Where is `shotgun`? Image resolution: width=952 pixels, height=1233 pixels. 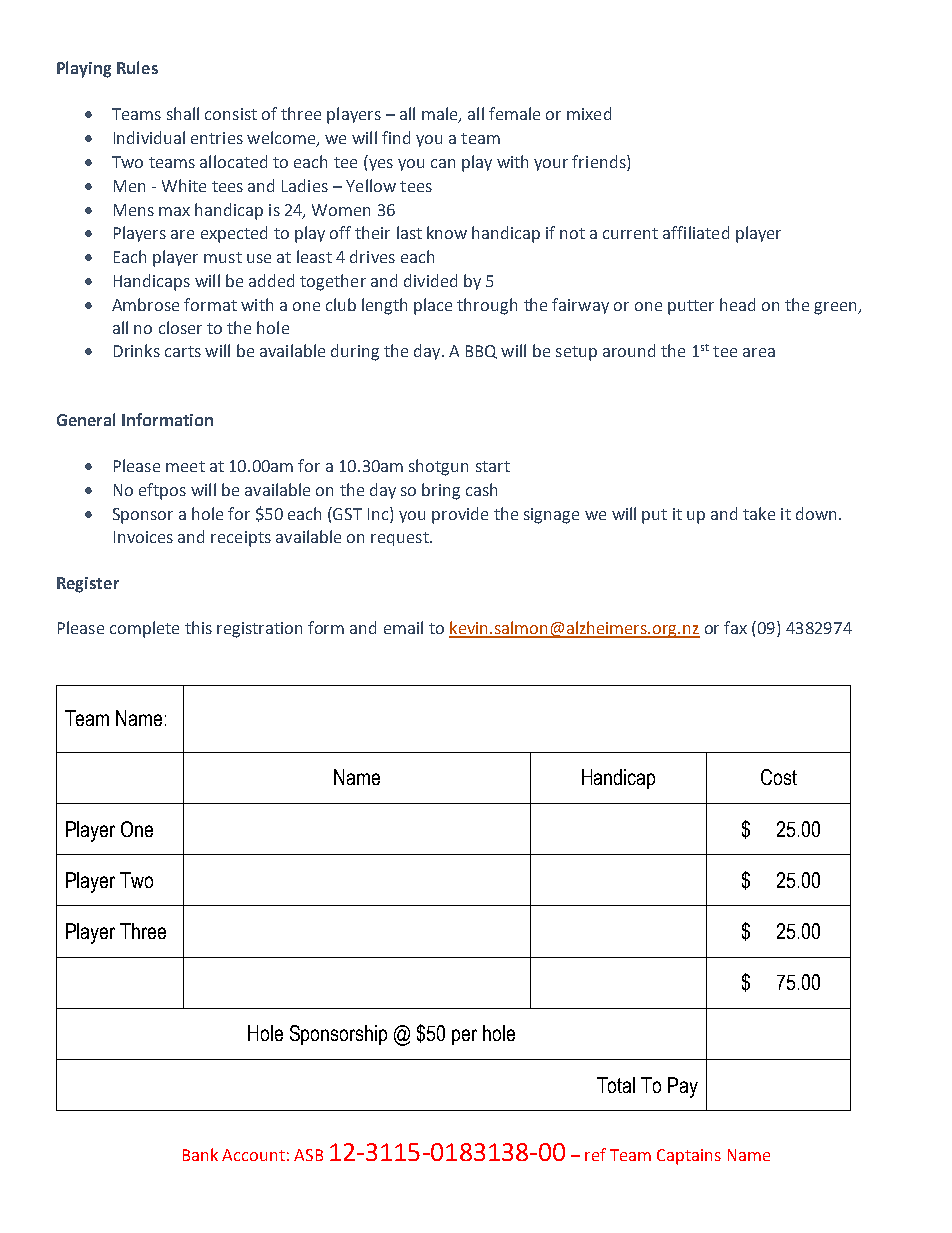
shotgun is located at coordinates (438, 467).
